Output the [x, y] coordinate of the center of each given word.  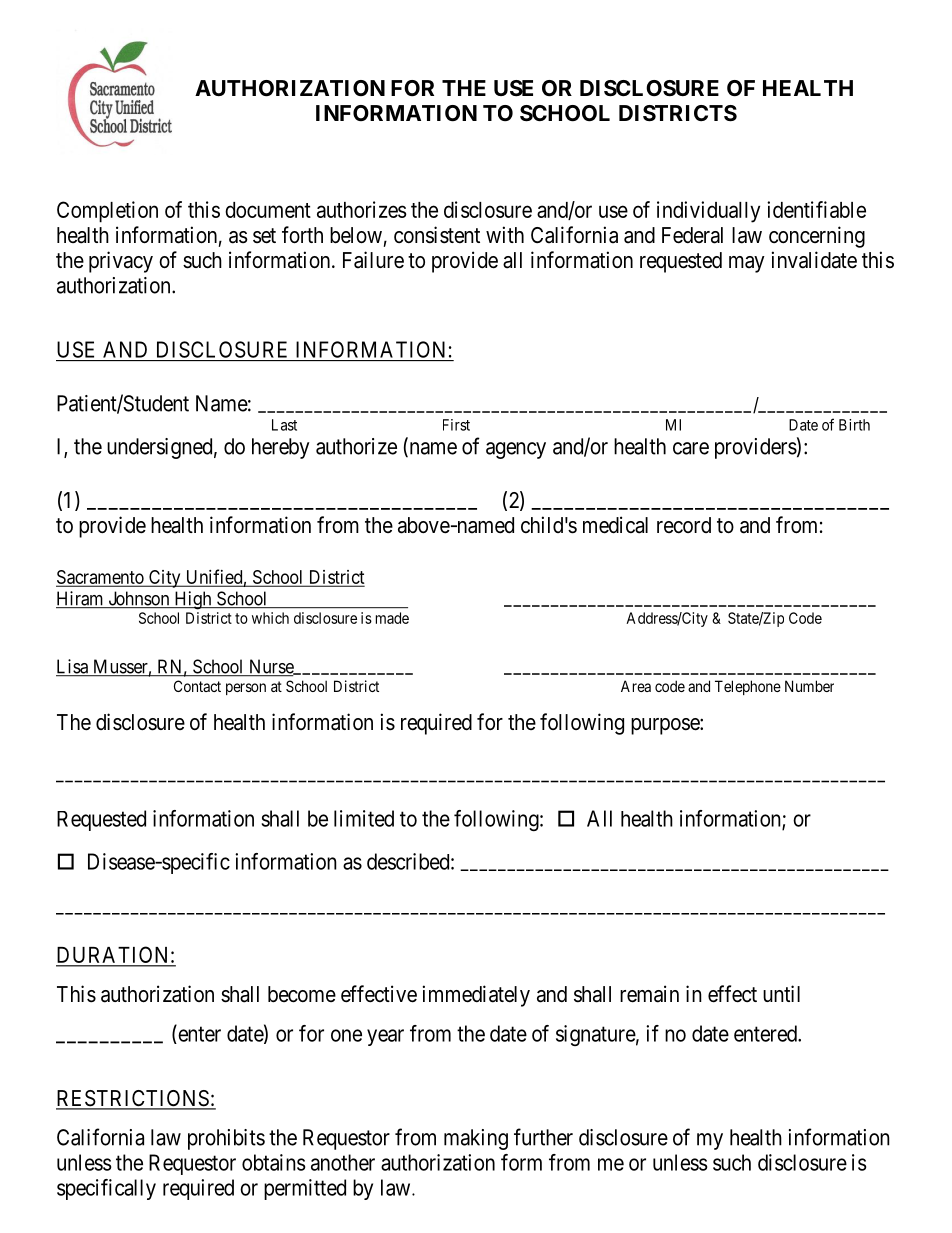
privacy [121, 262]
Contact [197, 686]
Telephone [748, 687]
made [392, 618]
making [476, 1139]
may [747, 264]
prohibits [226, 1139]
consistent [437, 235]
